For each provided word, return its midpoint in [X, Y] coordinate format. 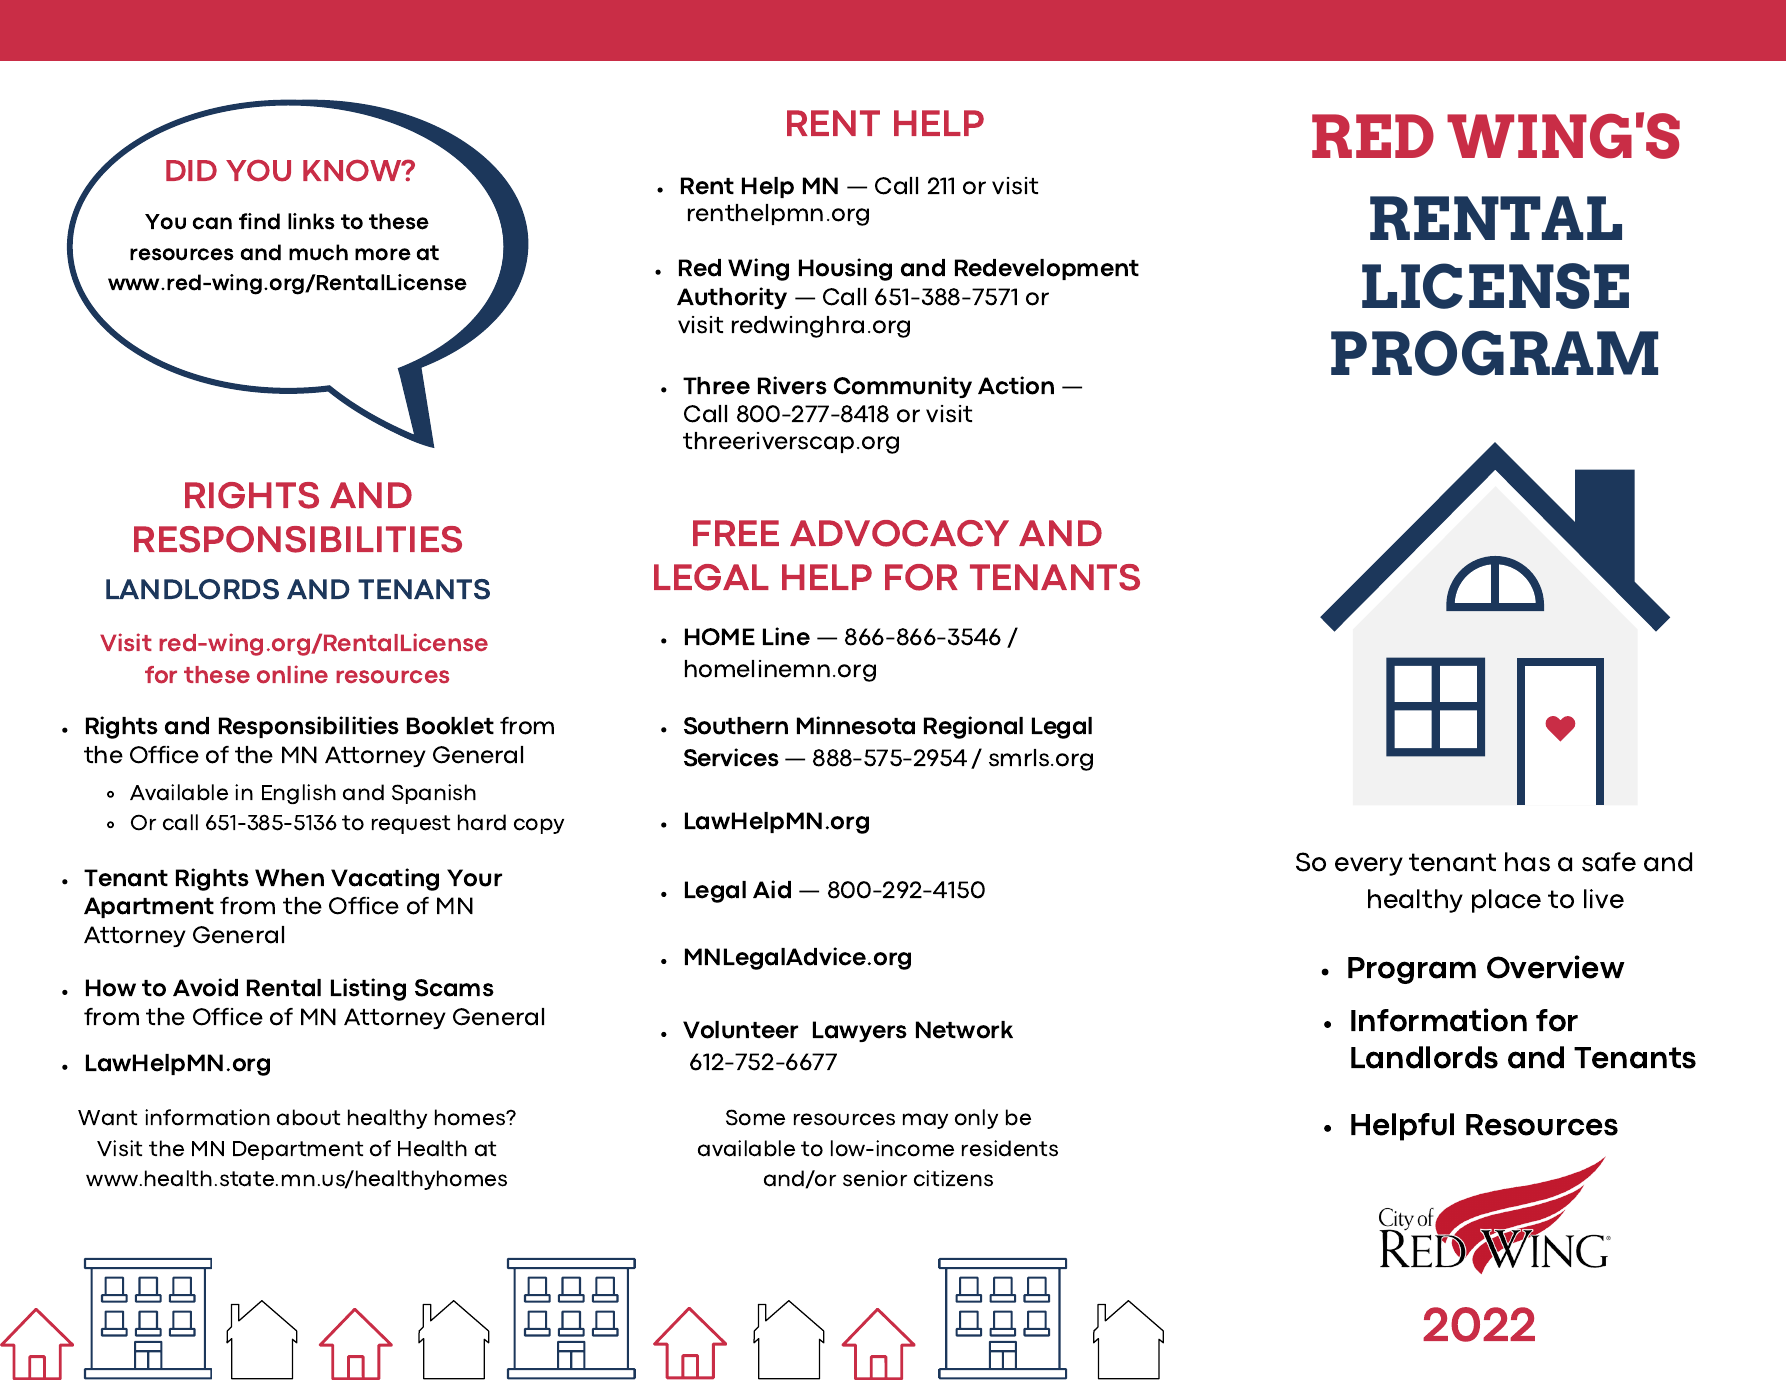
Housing [845, 269]
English [299, 794]
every [1369, 866]
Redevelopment [1047, 269]
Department [298, 1150]
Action [1016, 385]
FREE [736, 533]
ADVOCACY [899, 533]
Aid [772, 889]
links [311, 221]
